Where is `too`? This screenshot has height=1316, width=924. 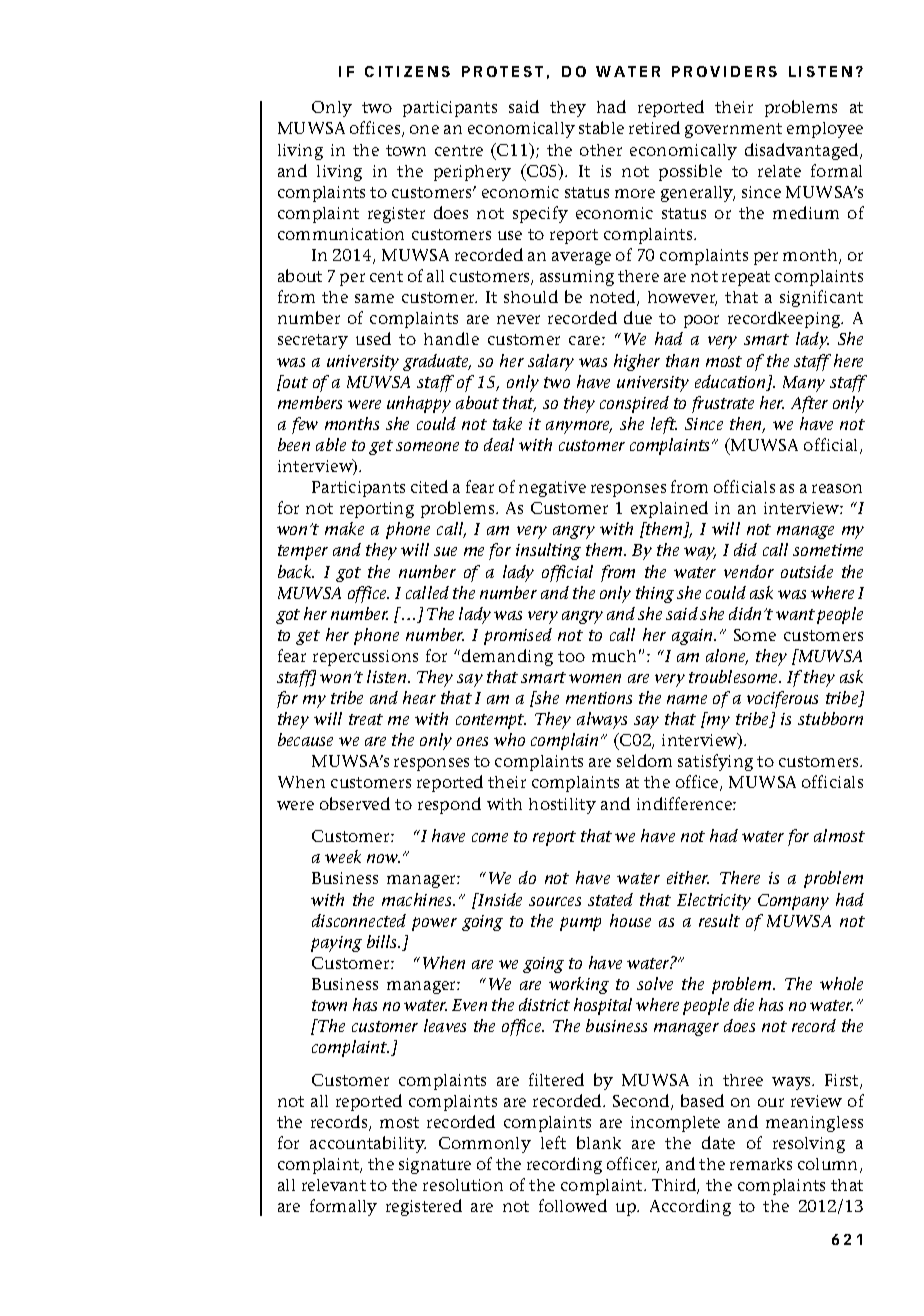 too is located at coordinates (571, 656).
